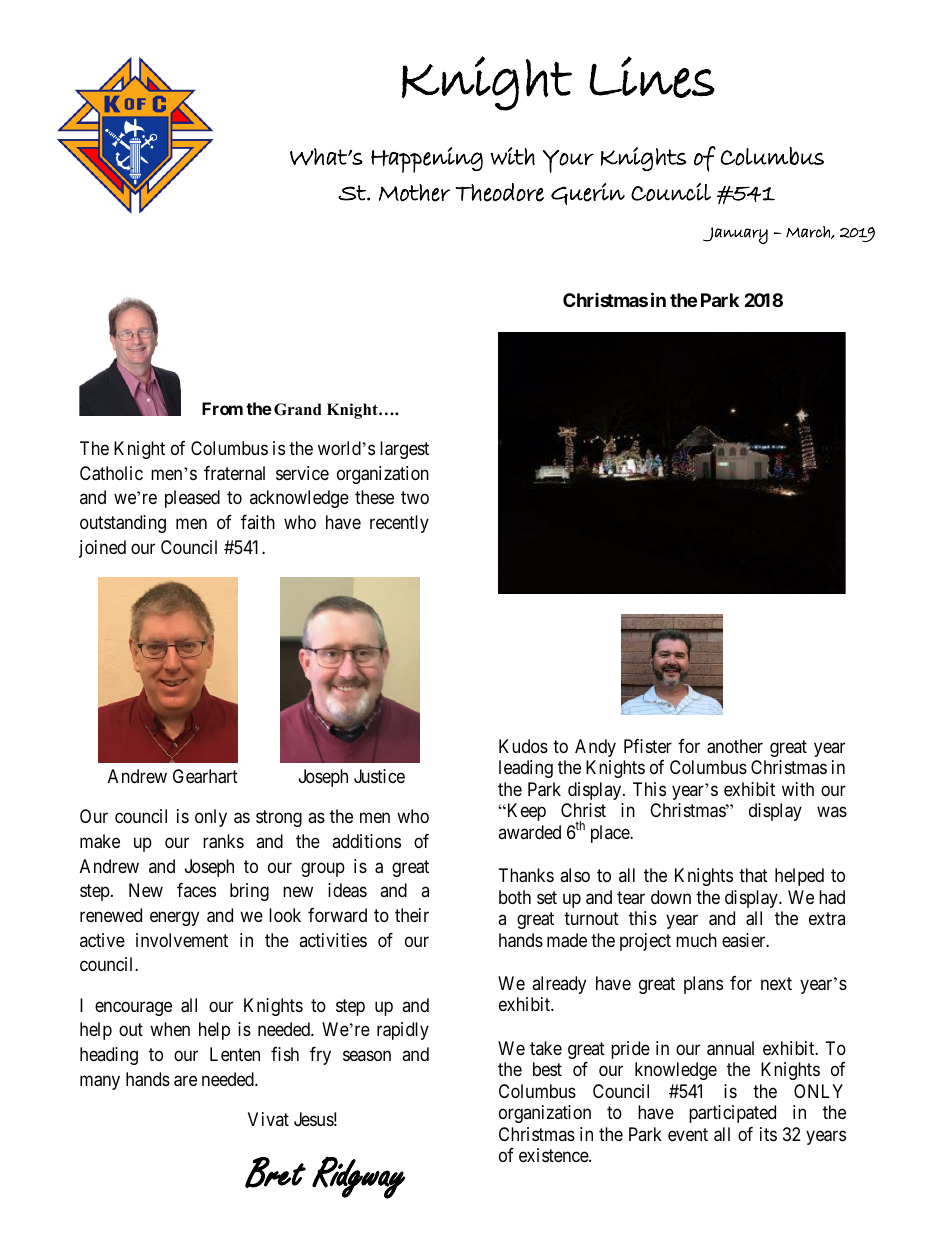 The height and width of the screenshot is (1233, 952). I want to click on From, so click(222, 408).
